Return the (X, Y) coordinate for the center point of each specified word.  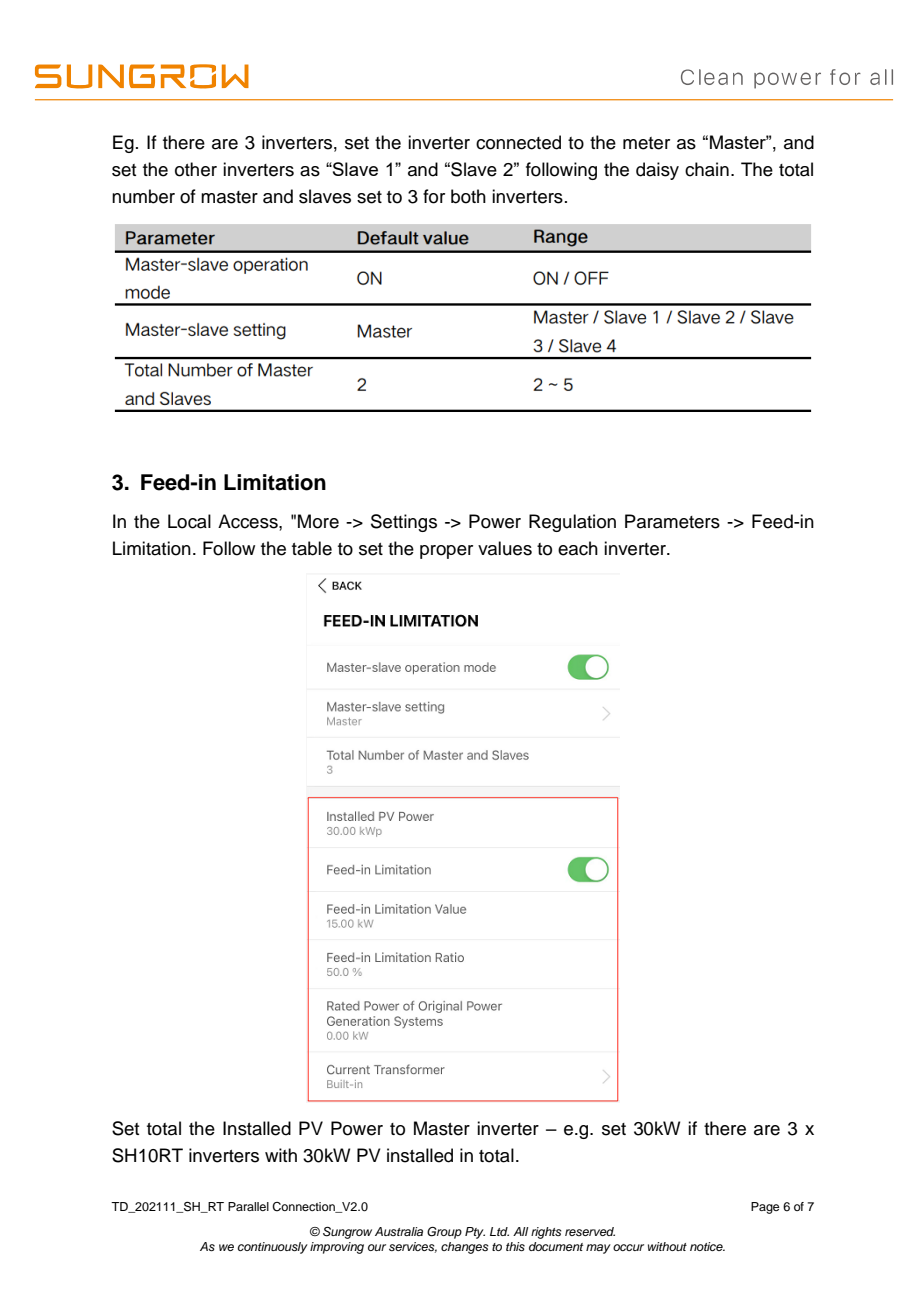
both (468, 196)
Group (444, 1233)
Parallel (248, 1206)
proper (446, 552)
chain (707, 169)
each (578, 548)
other (196, 169)
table (312, 548)
